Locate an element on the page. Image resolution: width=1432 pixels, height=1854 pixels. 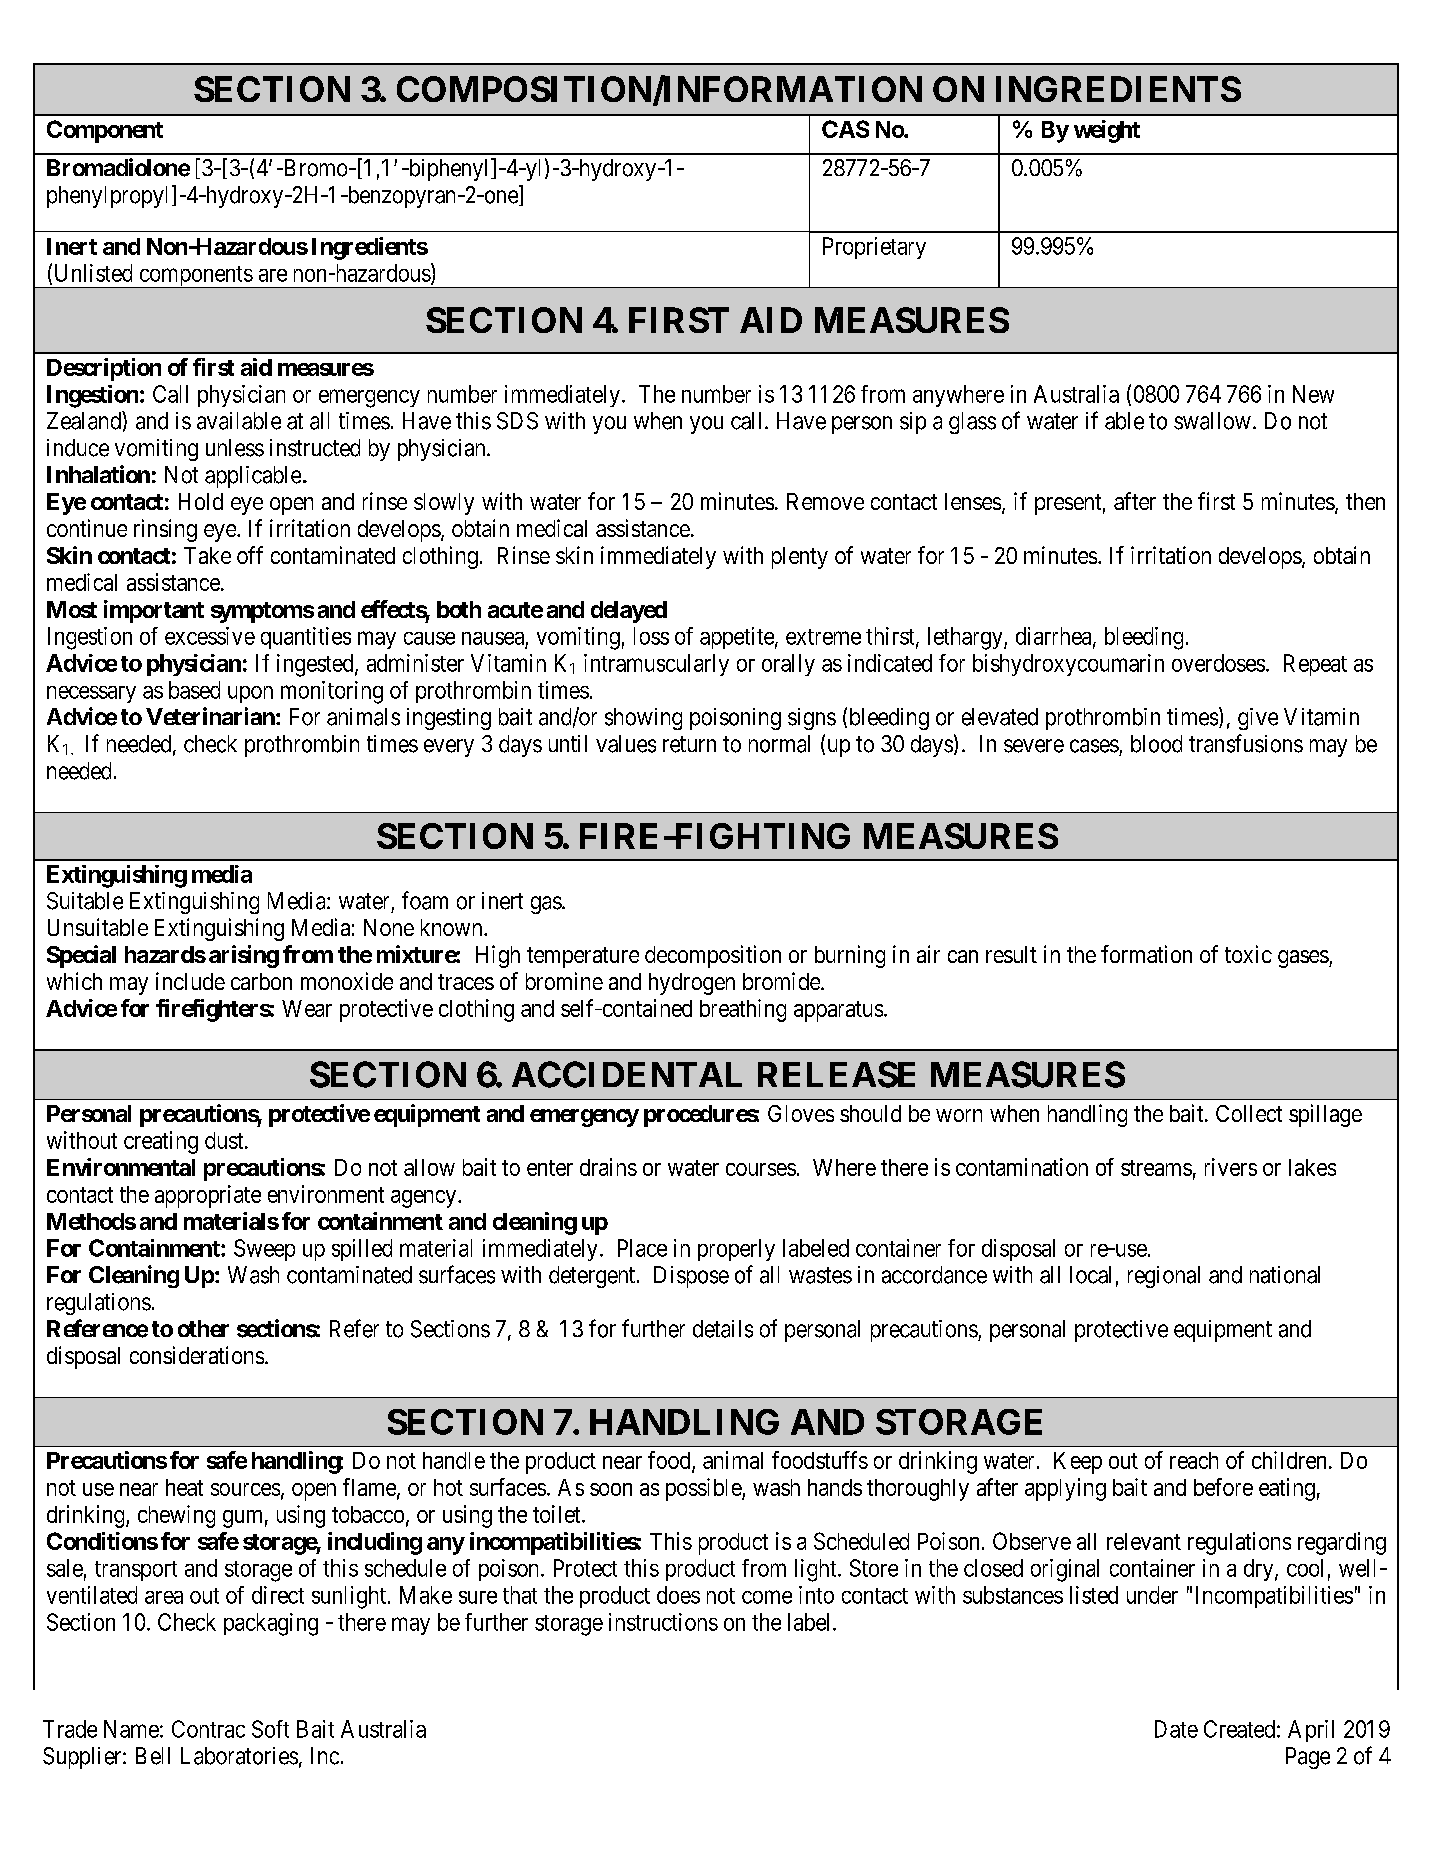
Proprietary is located at coordinates (874, 248).
